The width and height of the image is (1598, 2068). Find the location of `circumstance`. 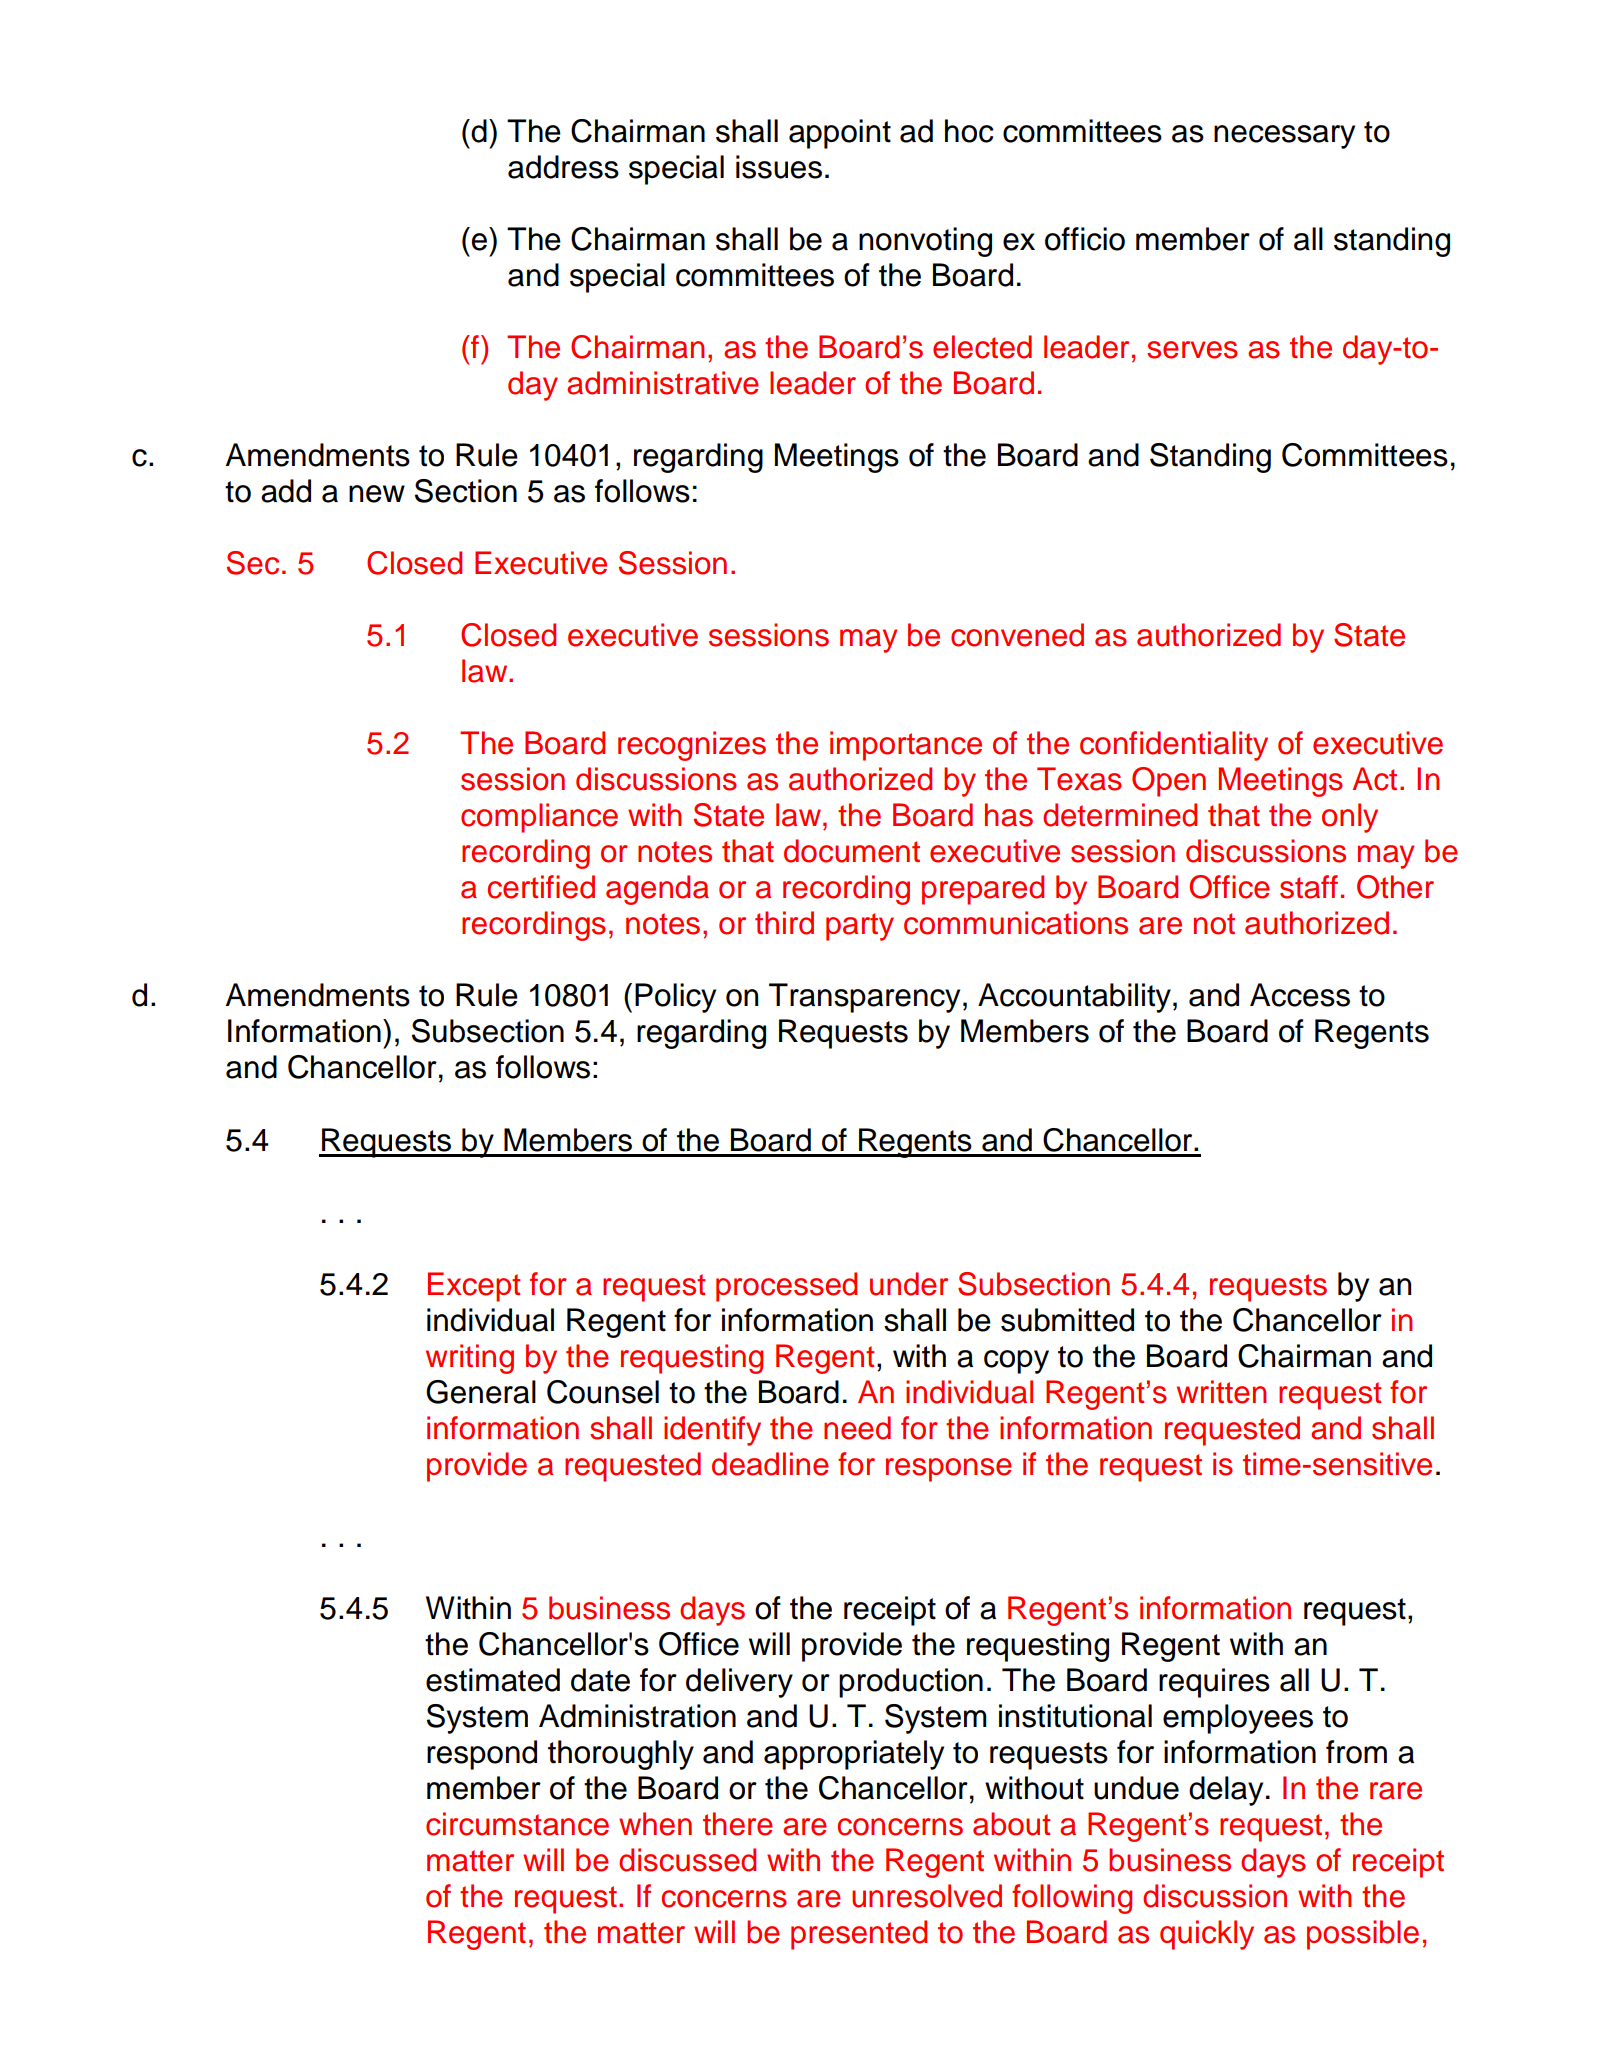

circumstance is located at coordinates (517, 1824).
